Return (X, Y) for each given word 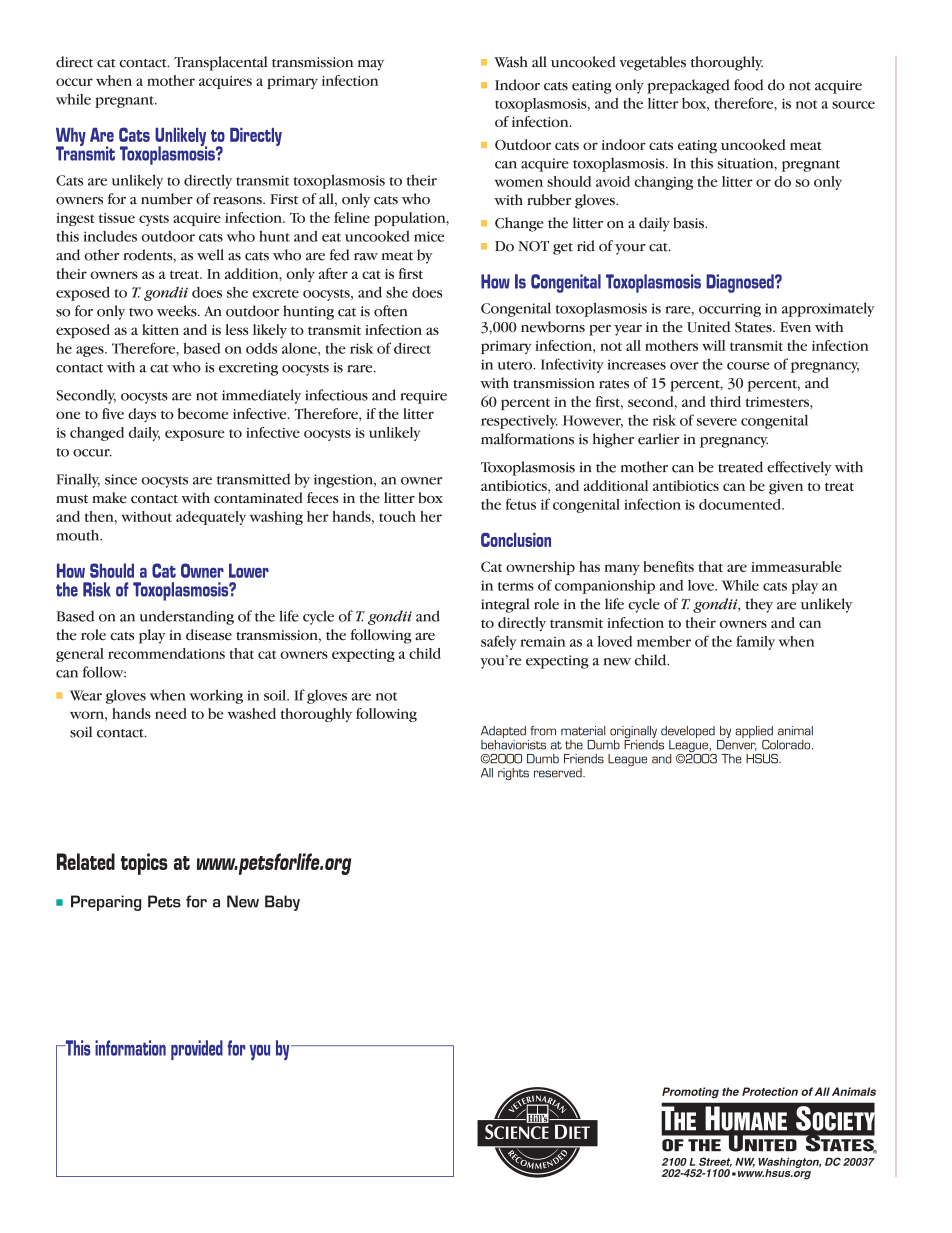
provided (197, 1050)
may (371, 65)
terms (516, 586)
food (749, 85)
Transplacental (221, 63)
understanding (186, 617)
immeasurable (796, 566)
